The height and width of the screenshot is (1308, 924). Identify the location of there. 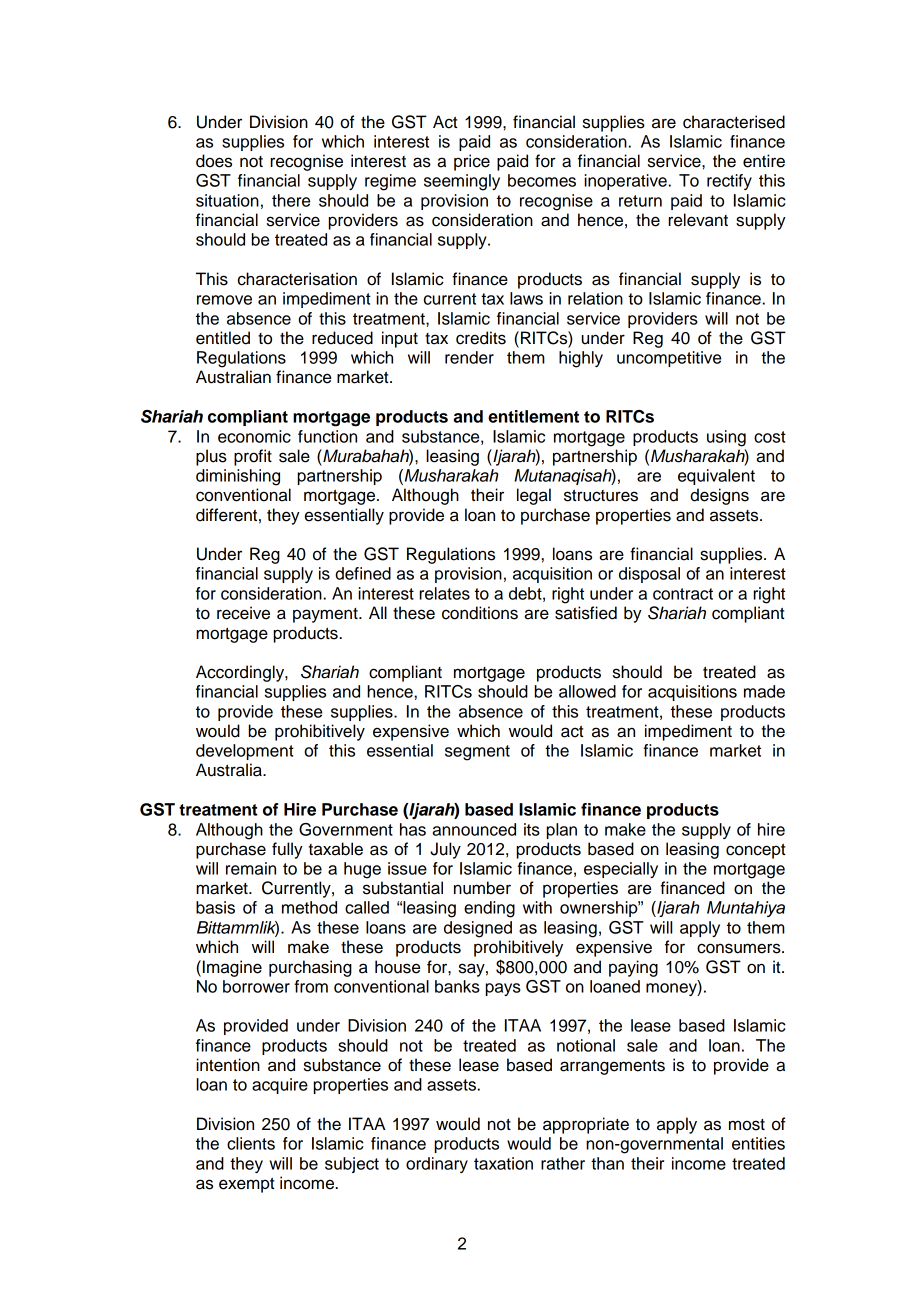
(291, 200).
